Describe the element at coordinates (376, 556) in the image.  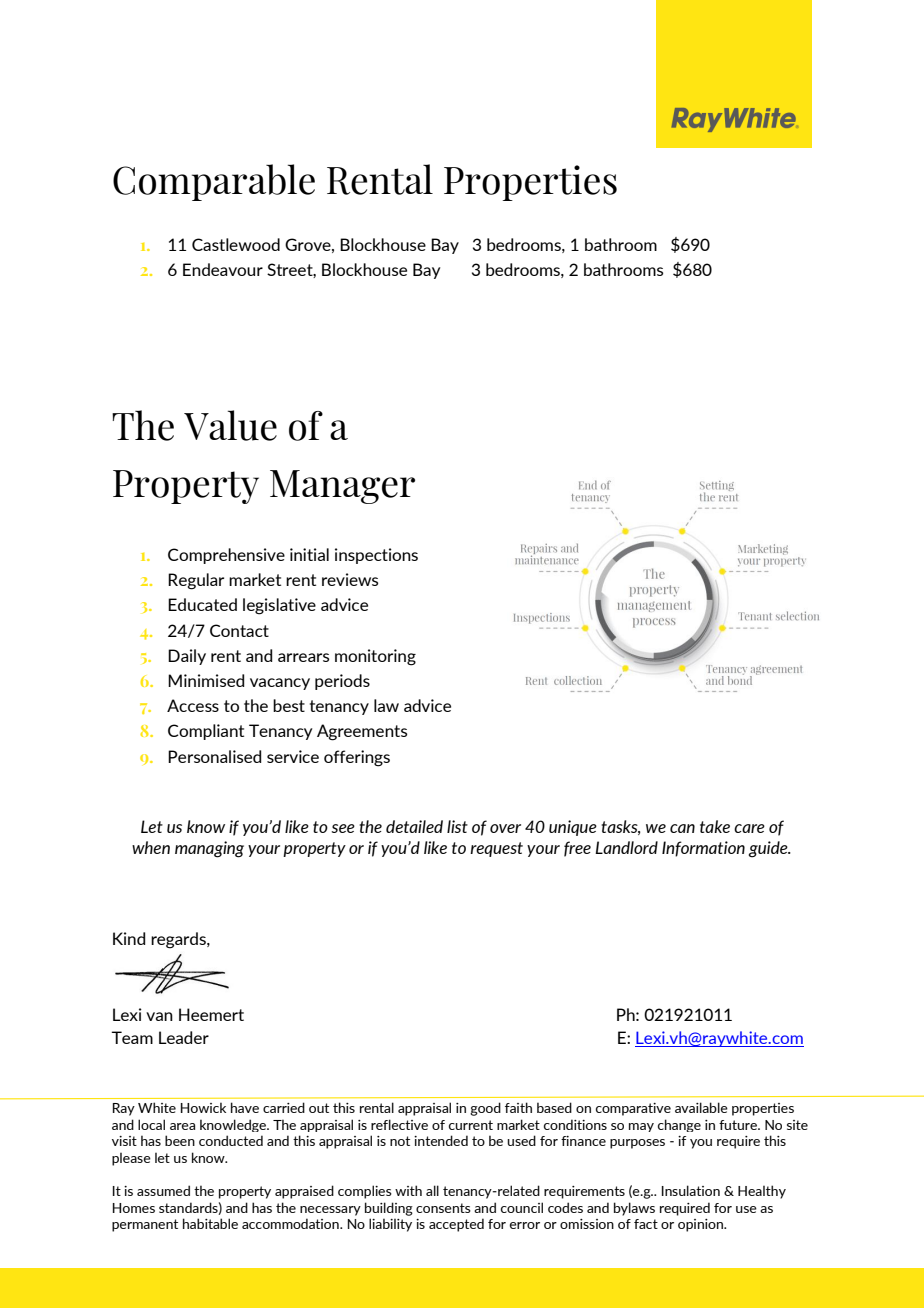
I see `inspections` at that location.
